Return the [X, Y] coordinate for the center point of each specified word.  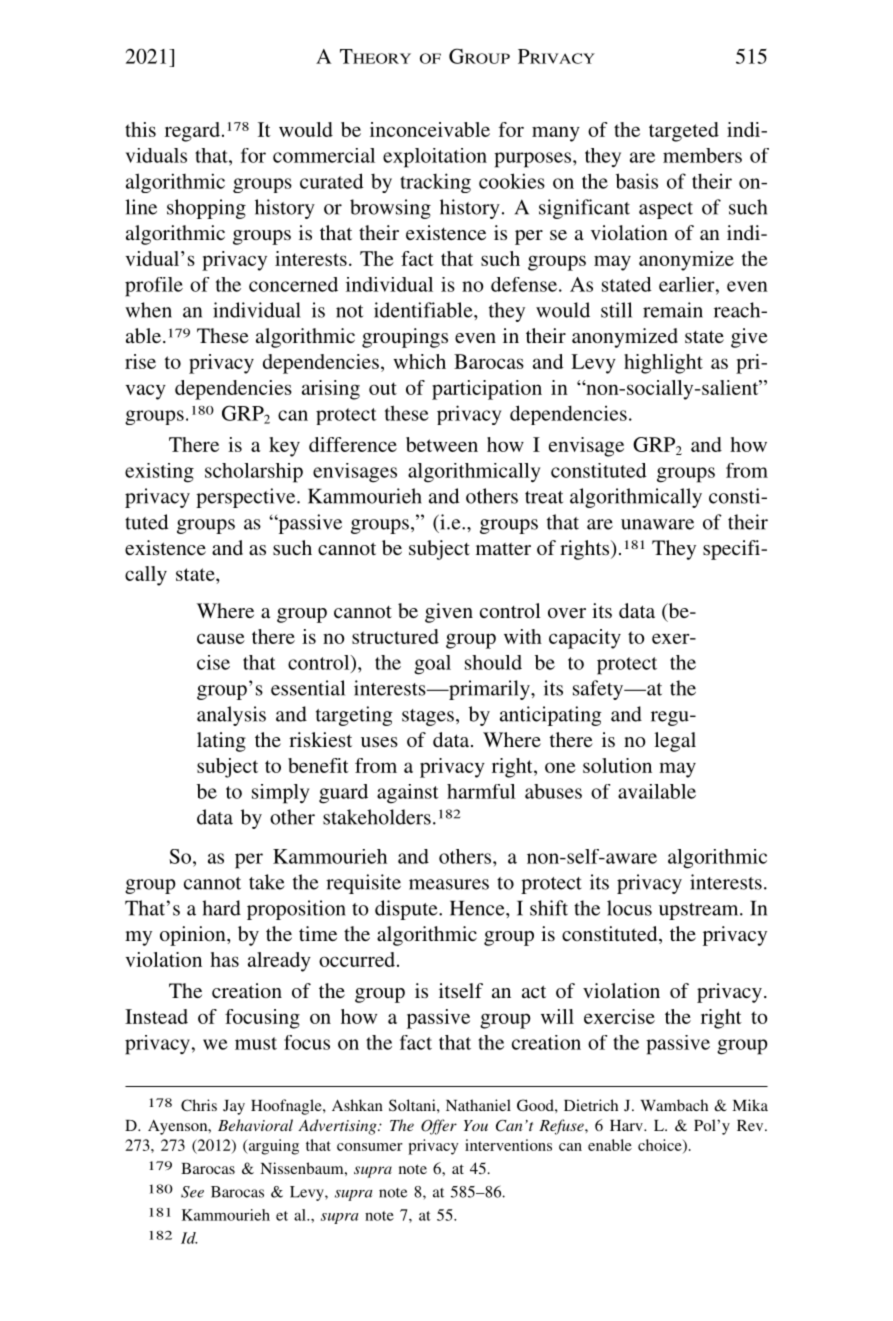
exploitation [435, 158]
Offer [439, 1127]
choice [661, 1146]
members [702, 155]
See [192, 1192]
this [140, 129]
